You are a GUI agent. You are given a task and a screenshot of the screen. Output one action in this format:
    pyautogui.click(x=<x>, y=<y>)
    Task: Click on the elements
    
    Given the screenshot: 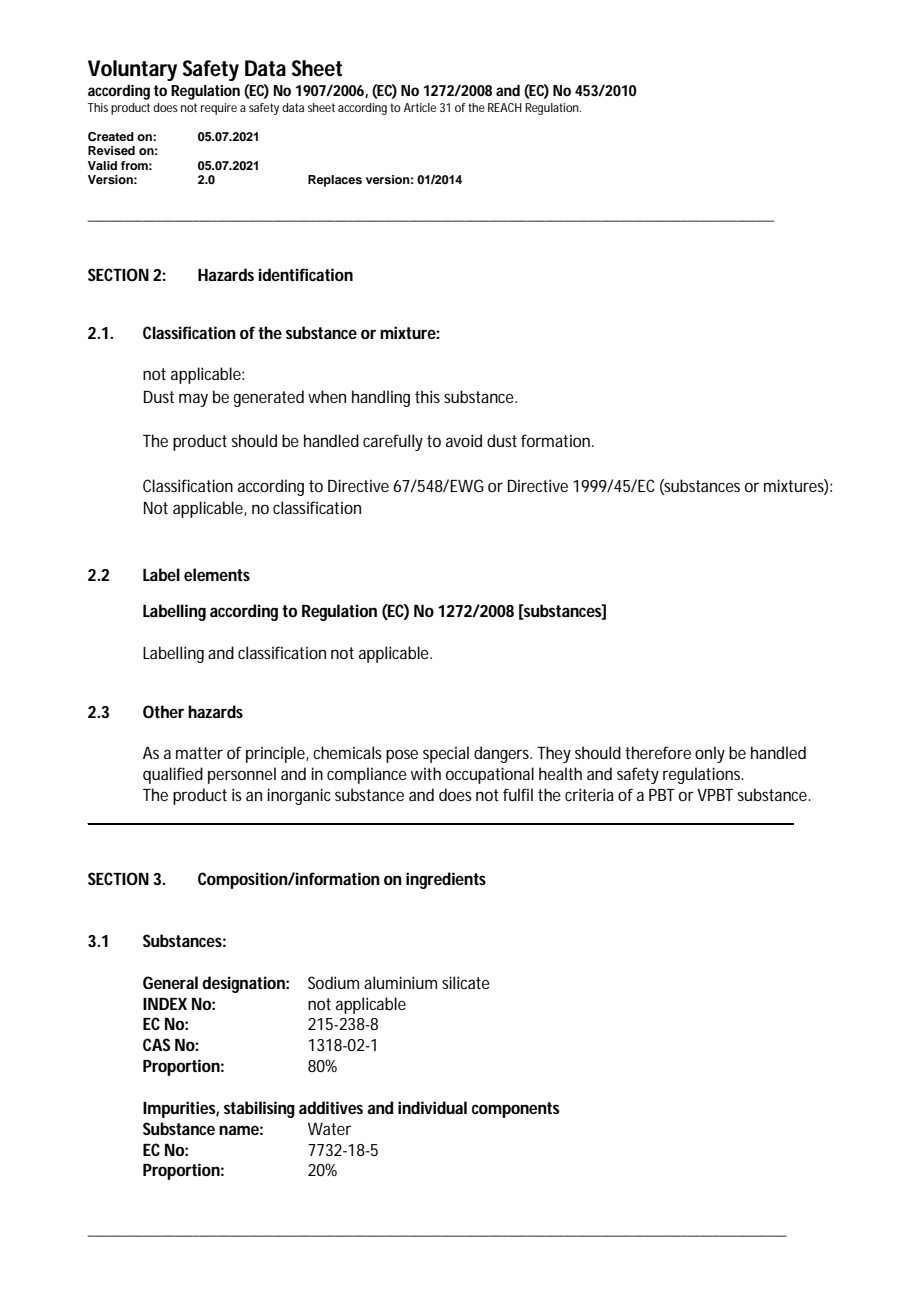 What is the action you would take?
    pyautogui.click(x=217, y=574)
